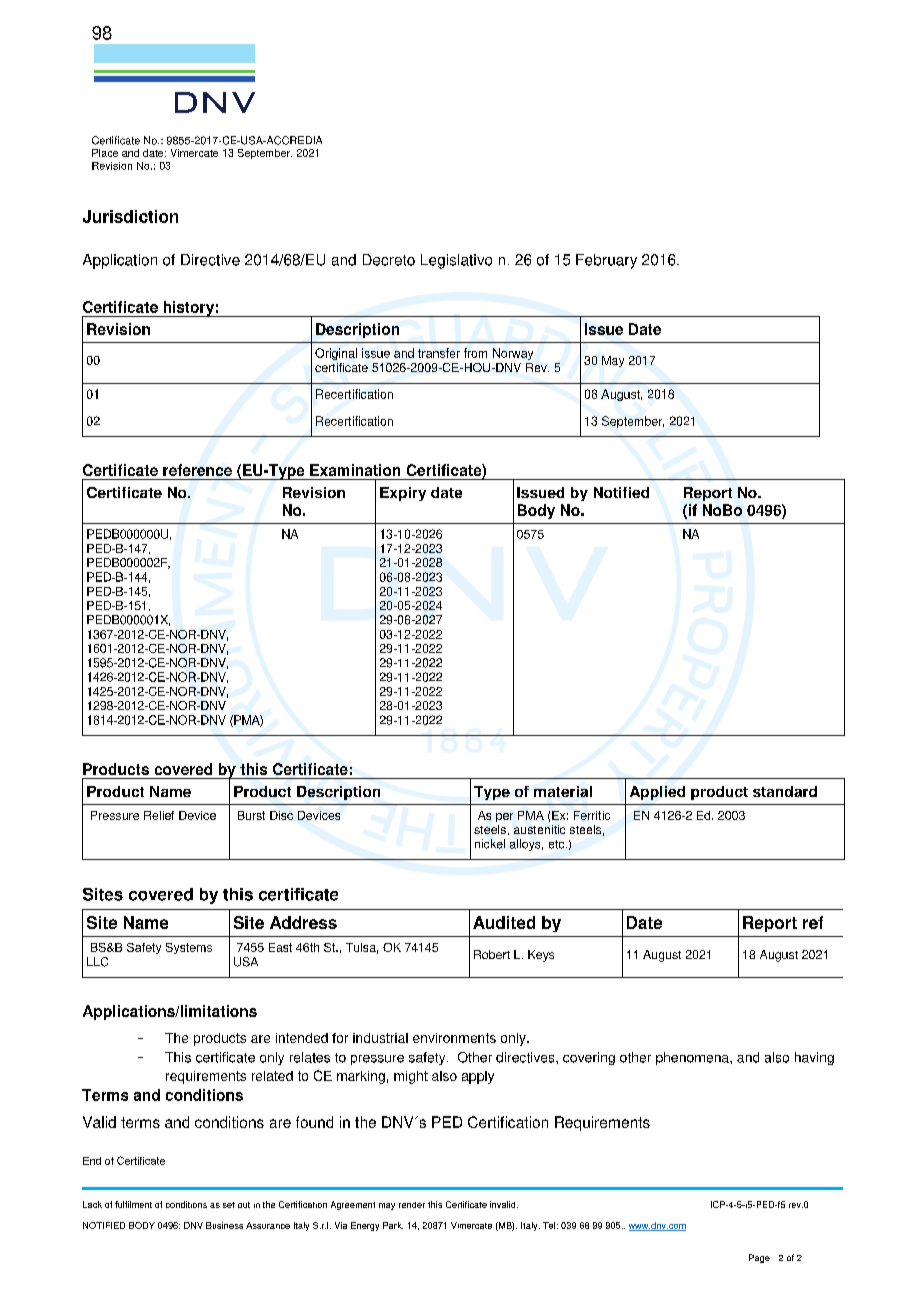 The image size is (924, 1308). Describe the element at coordinates (513, 354) in the screenshot. I see `Norway` at that location.
